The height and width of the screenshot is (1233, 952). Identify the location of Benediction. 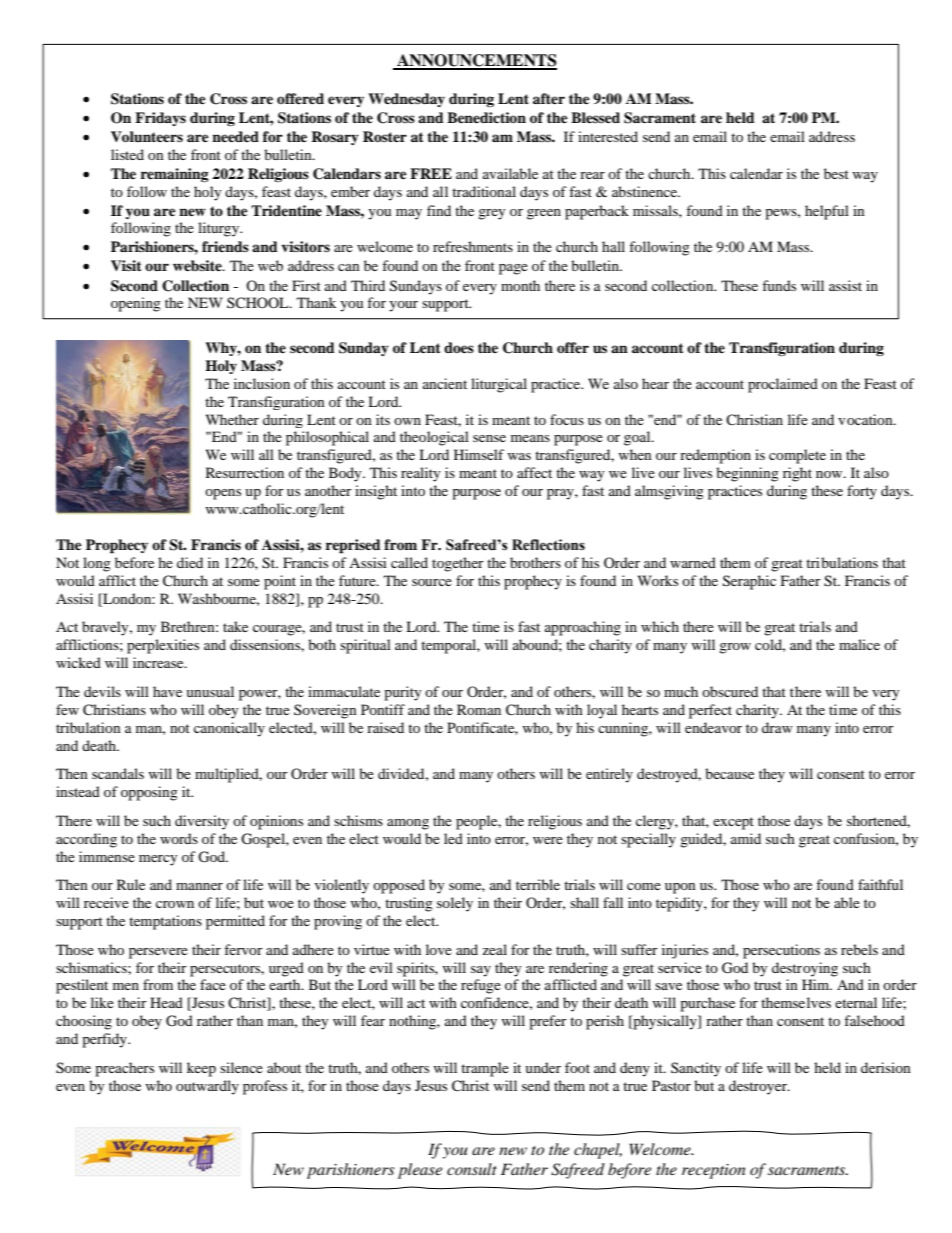
(486, 117).
